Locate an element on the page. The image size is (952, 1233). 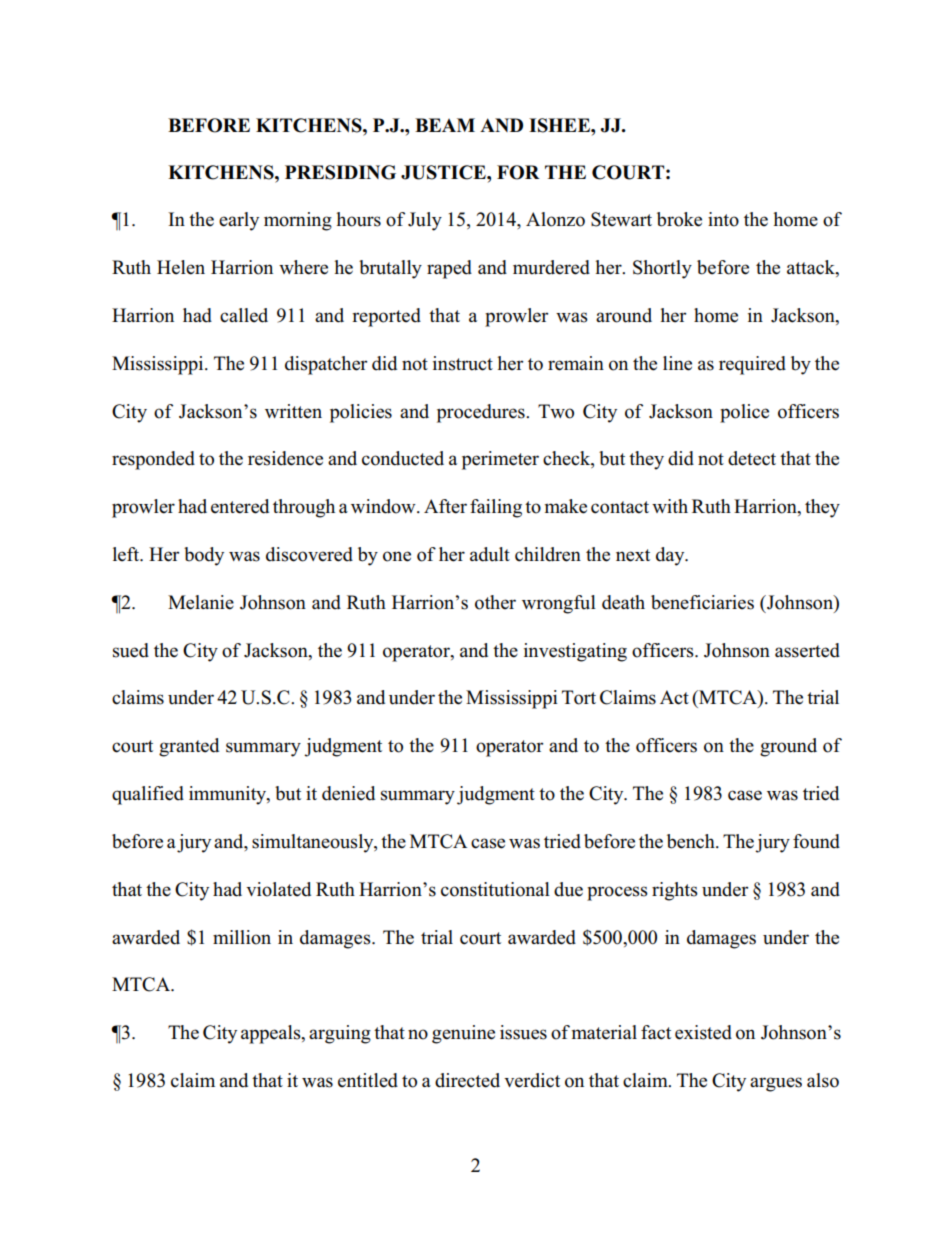
constitutional is located at coordinates (495, 889).
